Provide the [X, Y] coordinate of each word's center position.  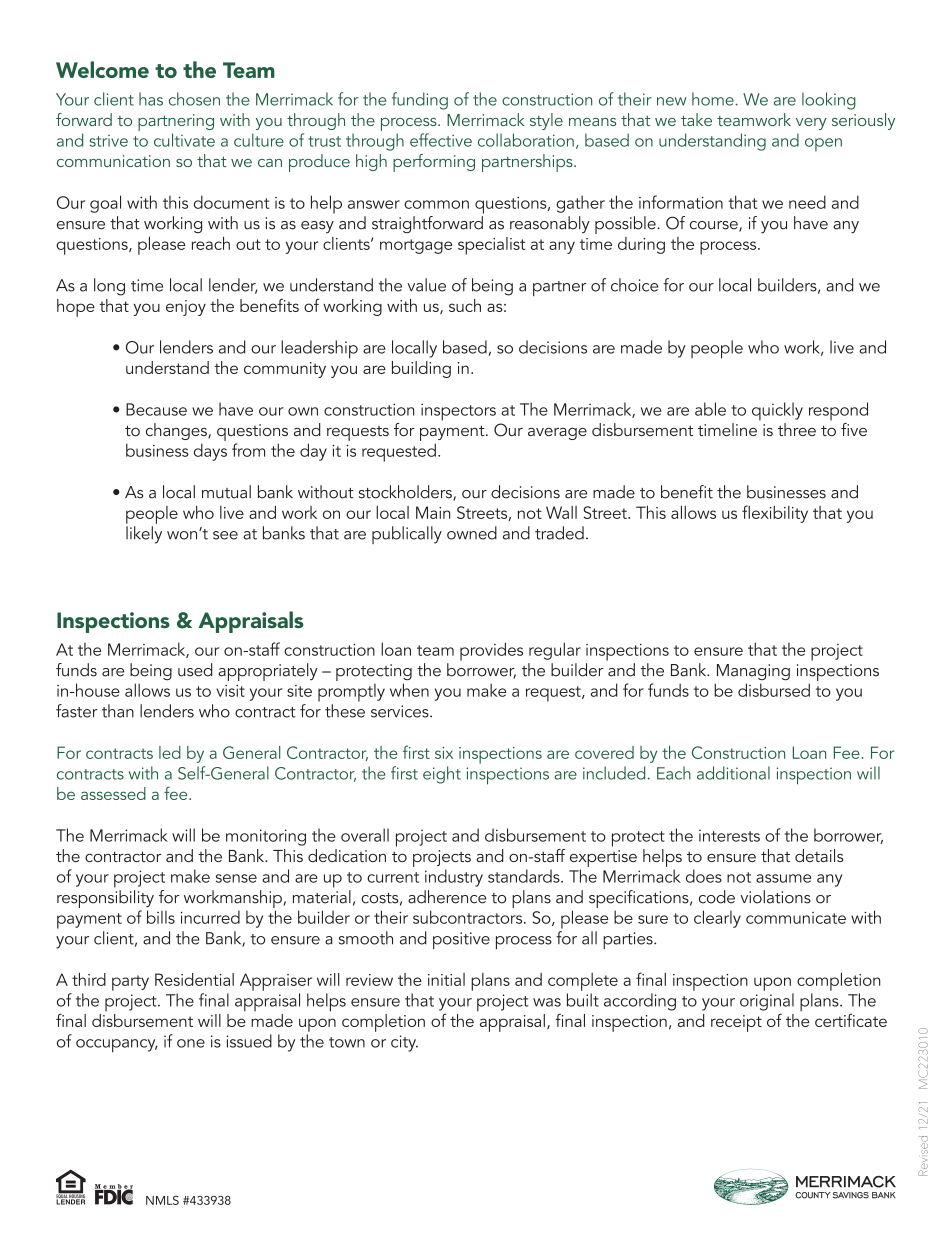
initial [446, 979]
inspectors [458, 412]
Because [156, 409]
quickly [777, 411]
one [191, 1043]
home [713, 99]
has [151, 99]
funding [420, 101]
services [401, 711]
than [118, 711]
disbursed [774, 690]
